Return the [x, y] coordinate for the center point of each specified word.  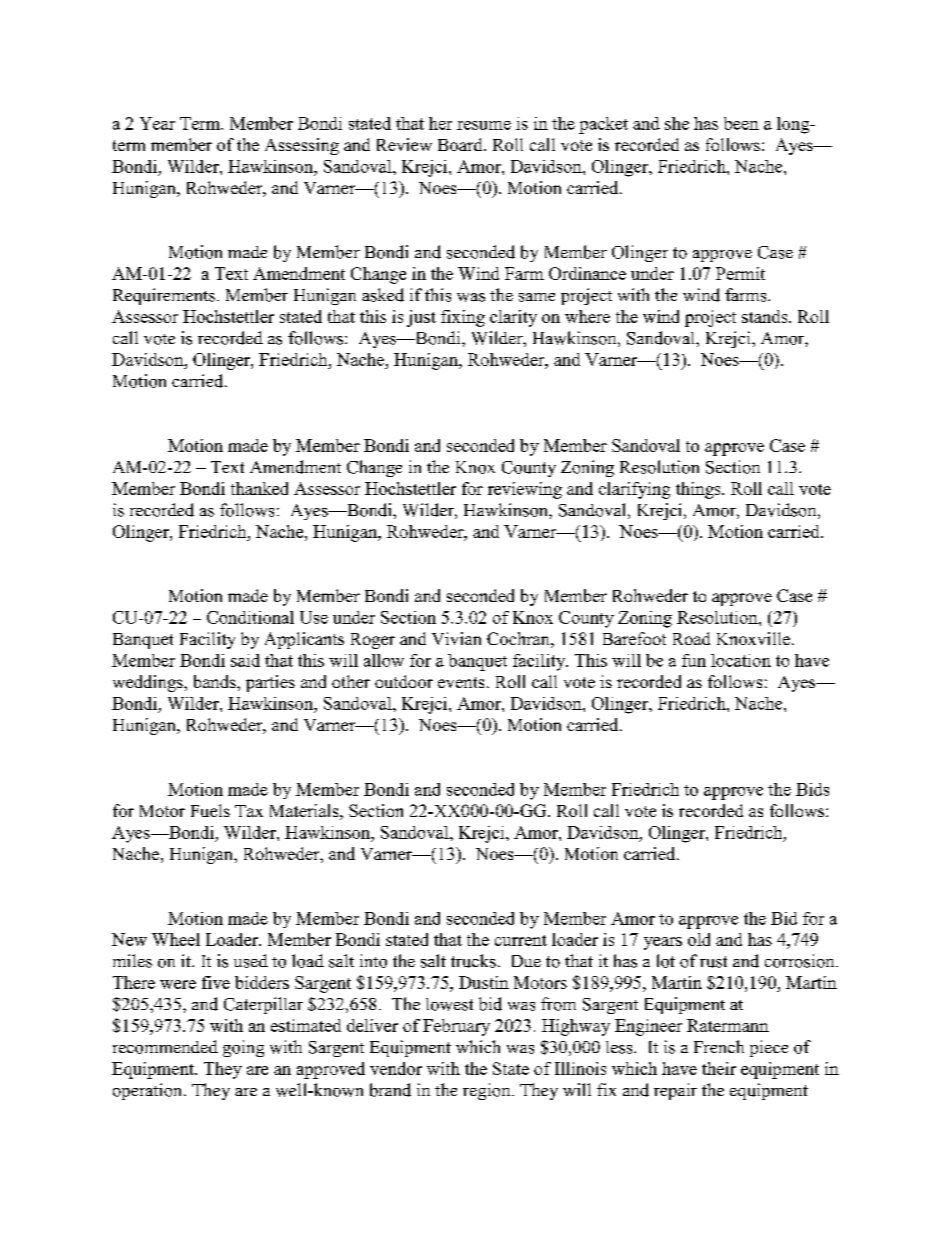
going [243, 1048]
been [741, 123]
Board [461, 144]
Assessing [302, 146]
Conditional [250, 617]
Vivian [456, 638]
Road [691, 638]
